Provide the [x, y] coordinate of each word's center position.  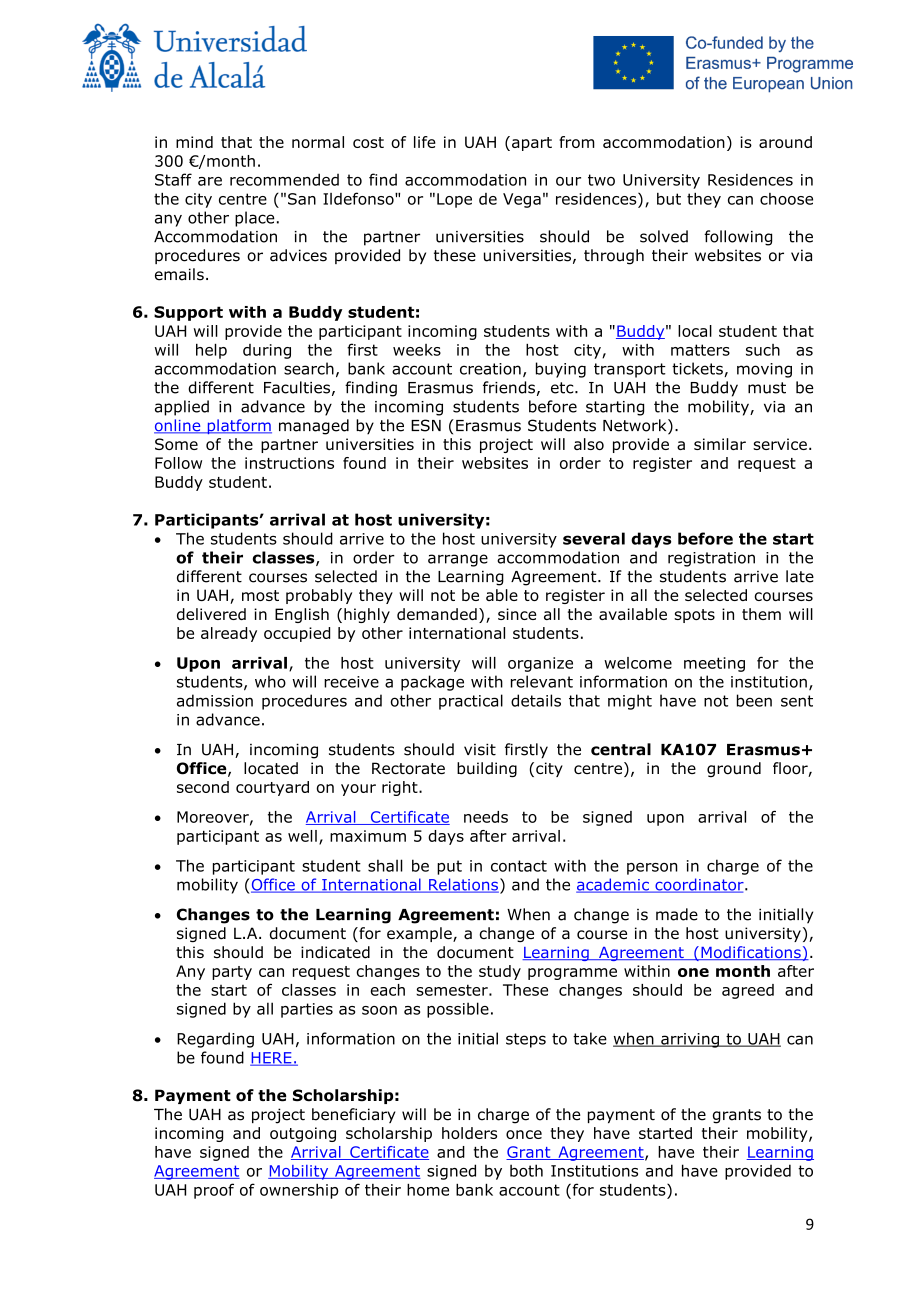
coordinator [699, 885]
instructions [289, 463]
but [669, 199]
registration [711, 559]
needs [486, 817]
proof [214, 1191]
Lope [454, 200]
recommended [284, 179]
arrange [458, 560]
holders [469, 1133]
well [302, 836]
